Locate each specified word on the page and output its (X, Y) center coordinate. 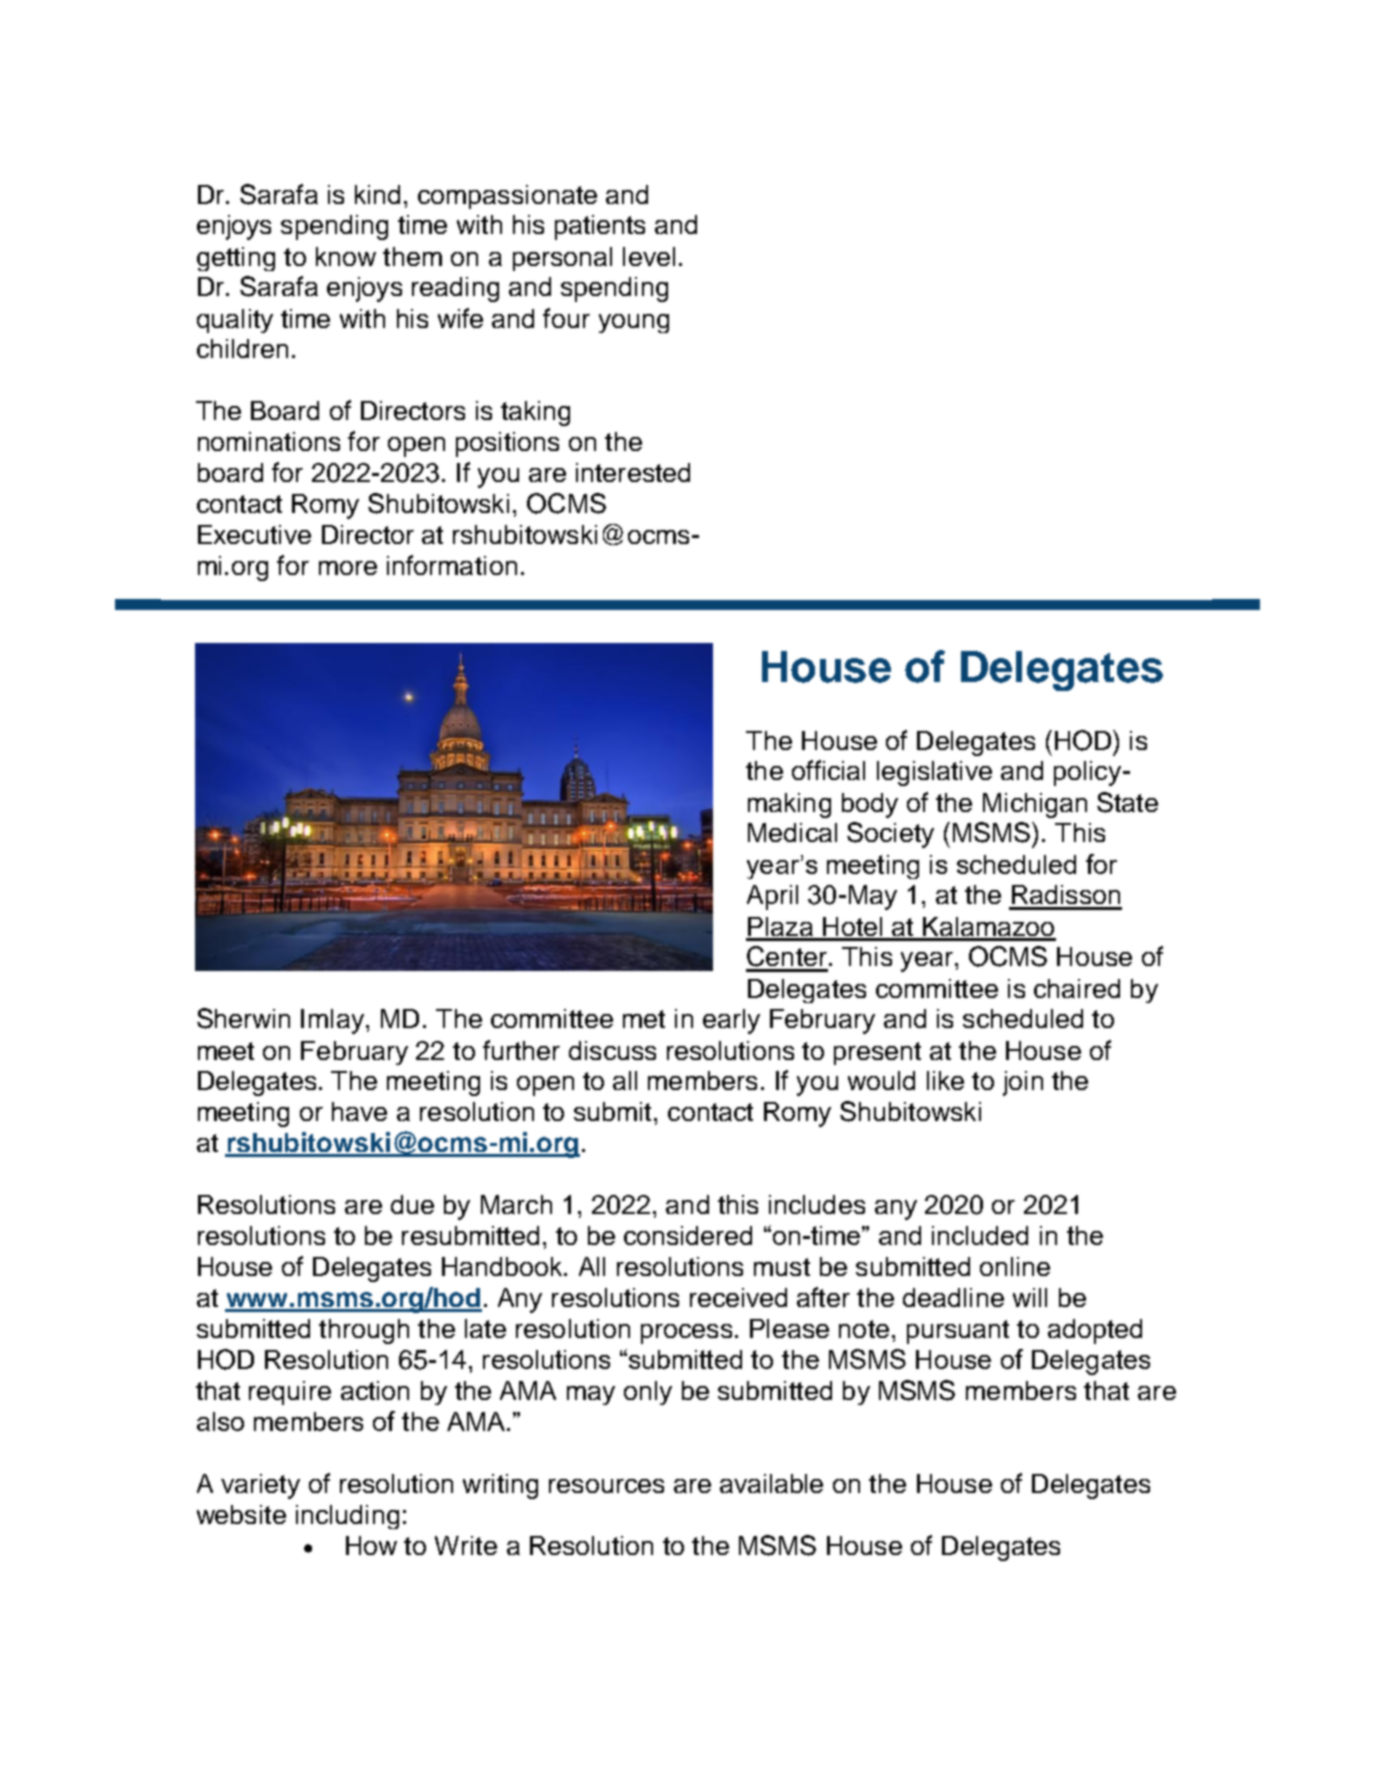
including (347, 1517)
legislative (934, 773)
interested (633, 472)
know (346, 256)
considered (688, 1235)
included (980, 1235)
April (772, 897)
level (649, 256)
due (412, 1204)
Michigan (1035, 805)
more (348, 568)
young (634, 323)
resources (606, 1486)
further (521, 1050)
